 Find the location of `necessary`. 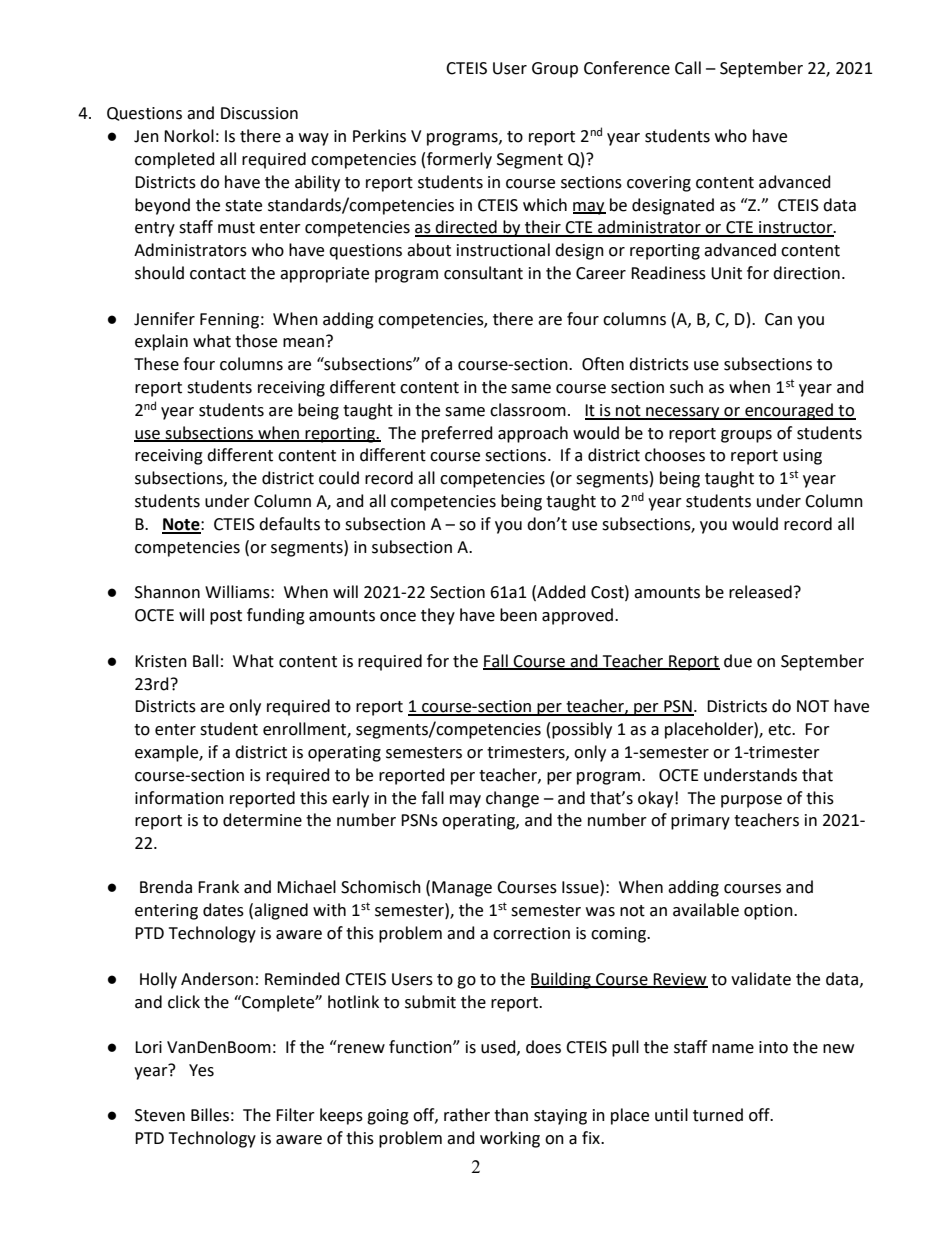

necessary is located at coordinates (683, 413).
